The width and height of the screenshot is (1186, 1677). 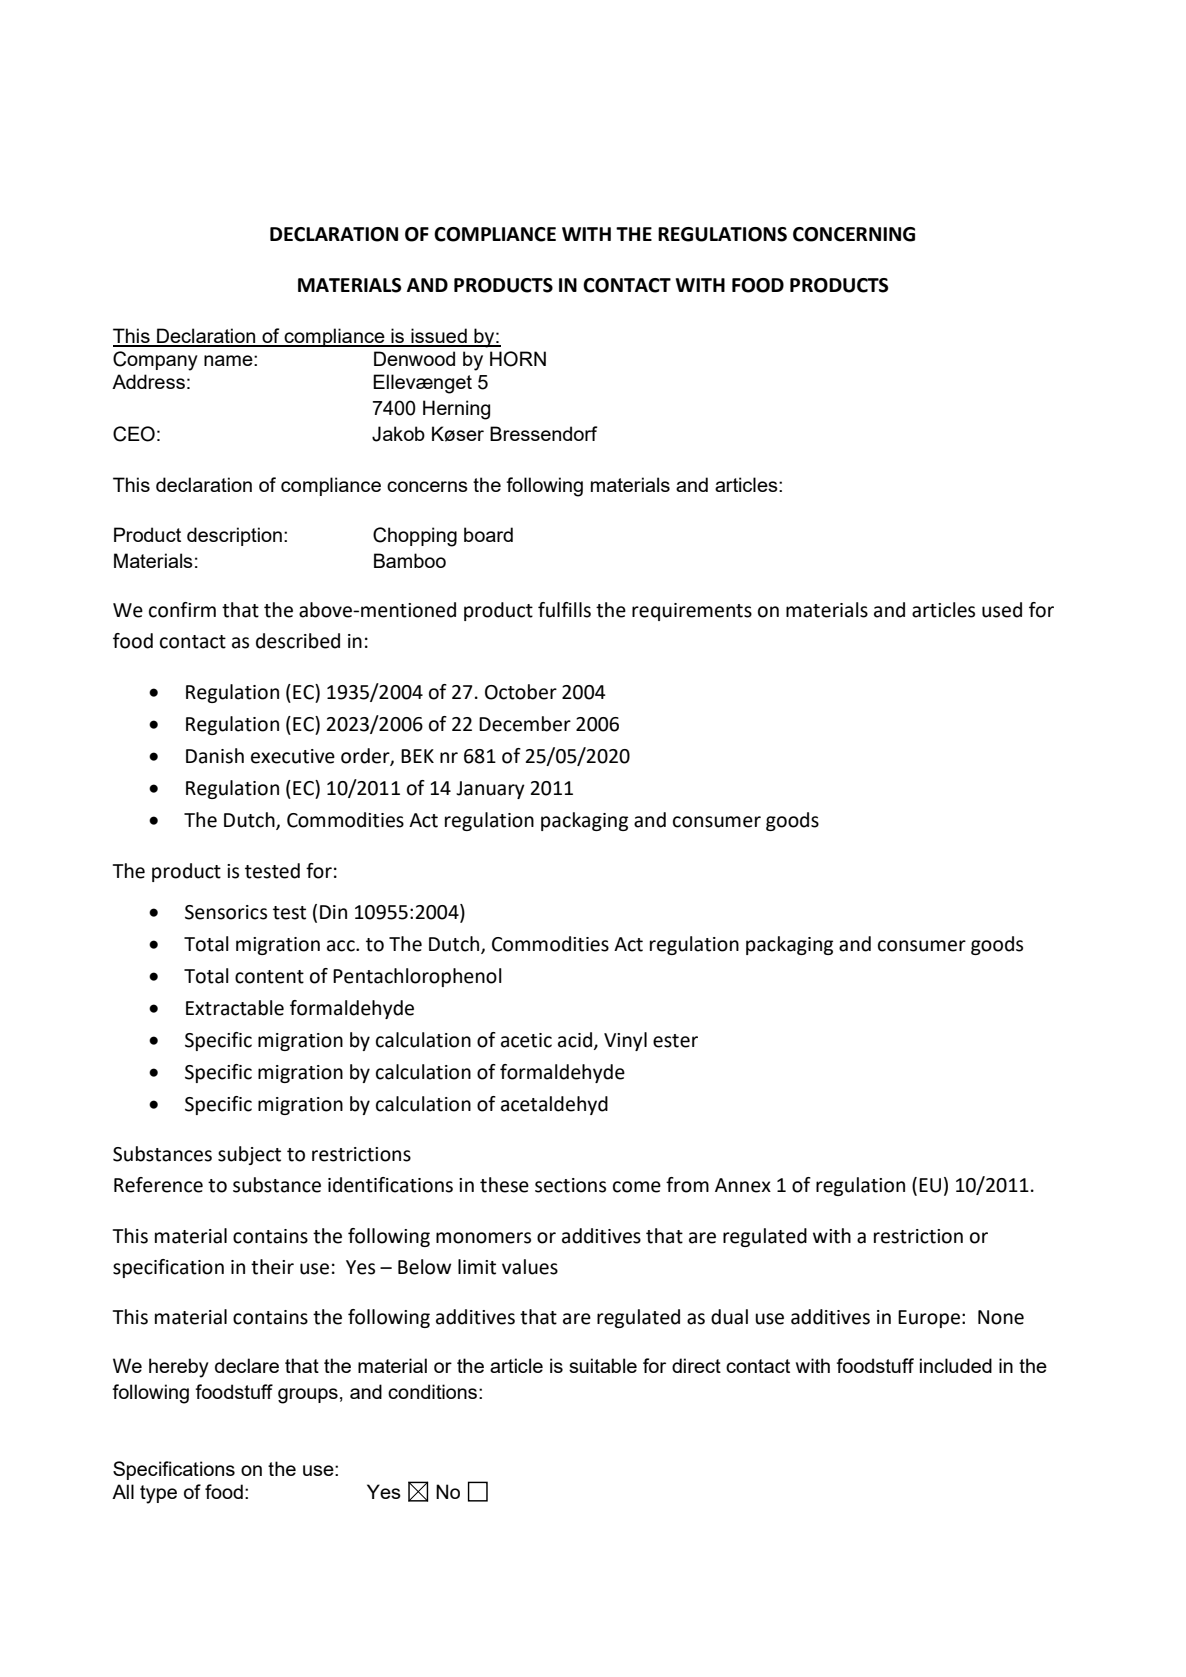 I want to click on HORN, so click(x=518, y=359).
